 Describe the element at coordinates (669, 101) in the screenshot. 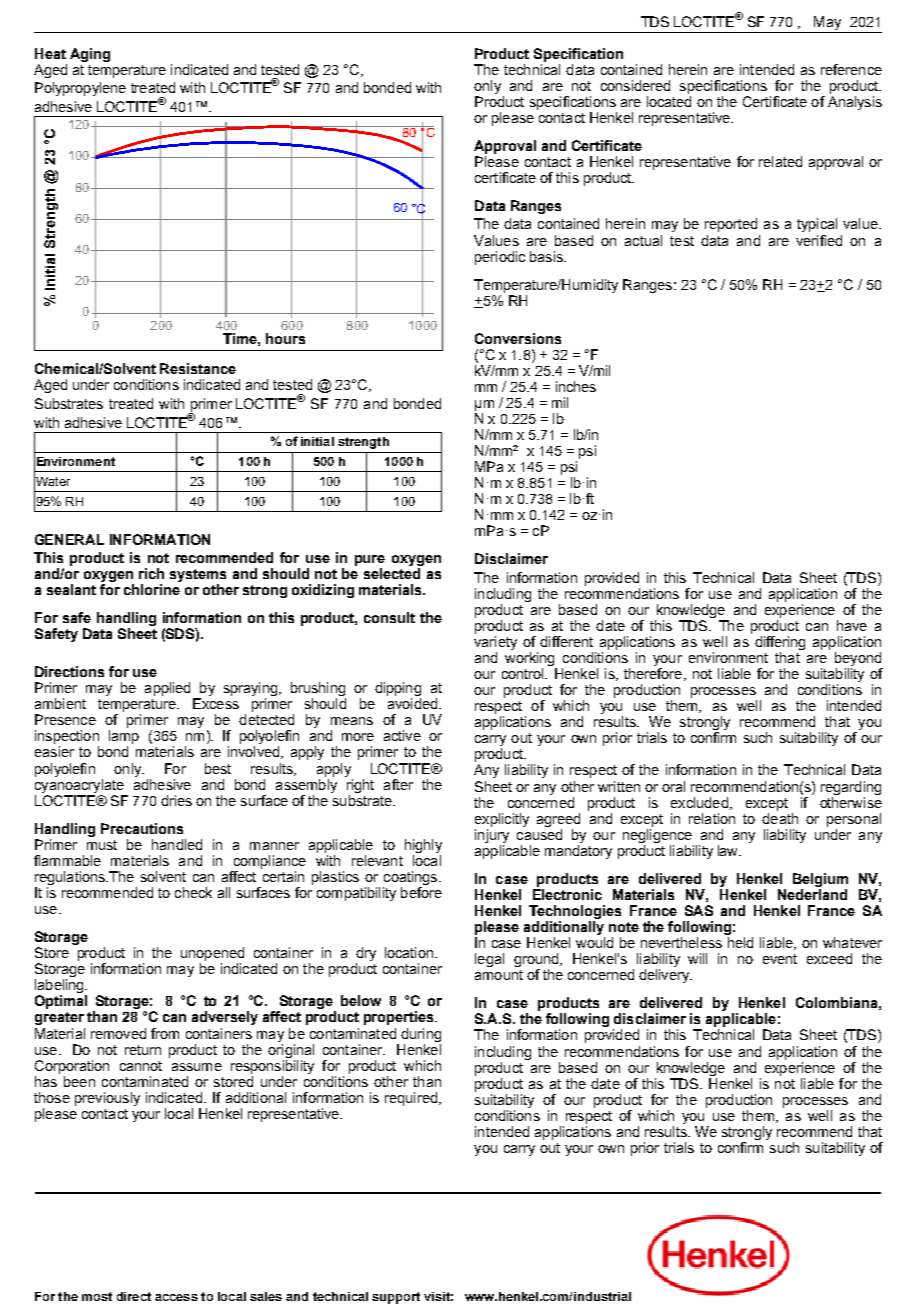

I see `located` at that location.
